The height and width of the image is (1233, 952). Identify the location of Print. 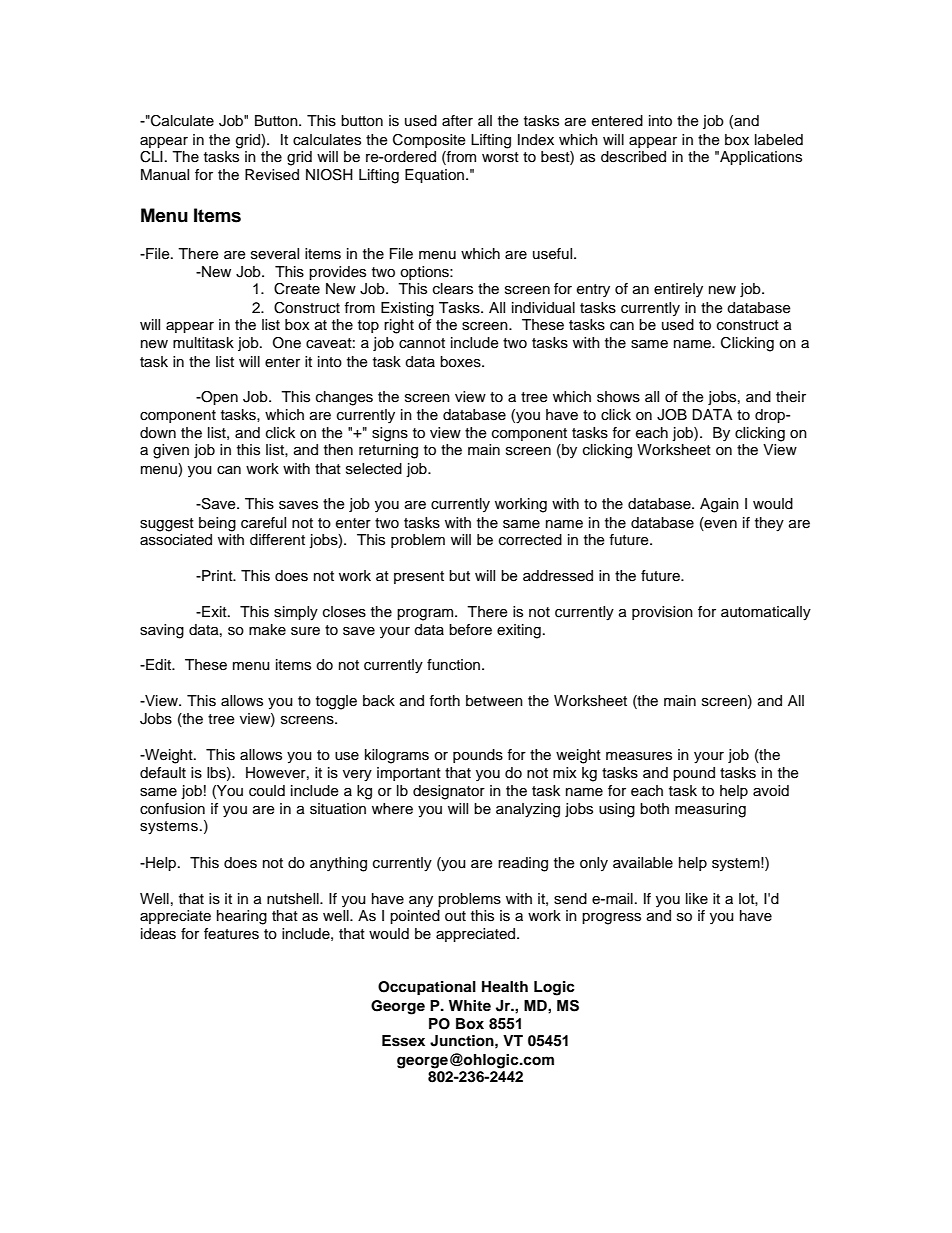
(217, 575).
